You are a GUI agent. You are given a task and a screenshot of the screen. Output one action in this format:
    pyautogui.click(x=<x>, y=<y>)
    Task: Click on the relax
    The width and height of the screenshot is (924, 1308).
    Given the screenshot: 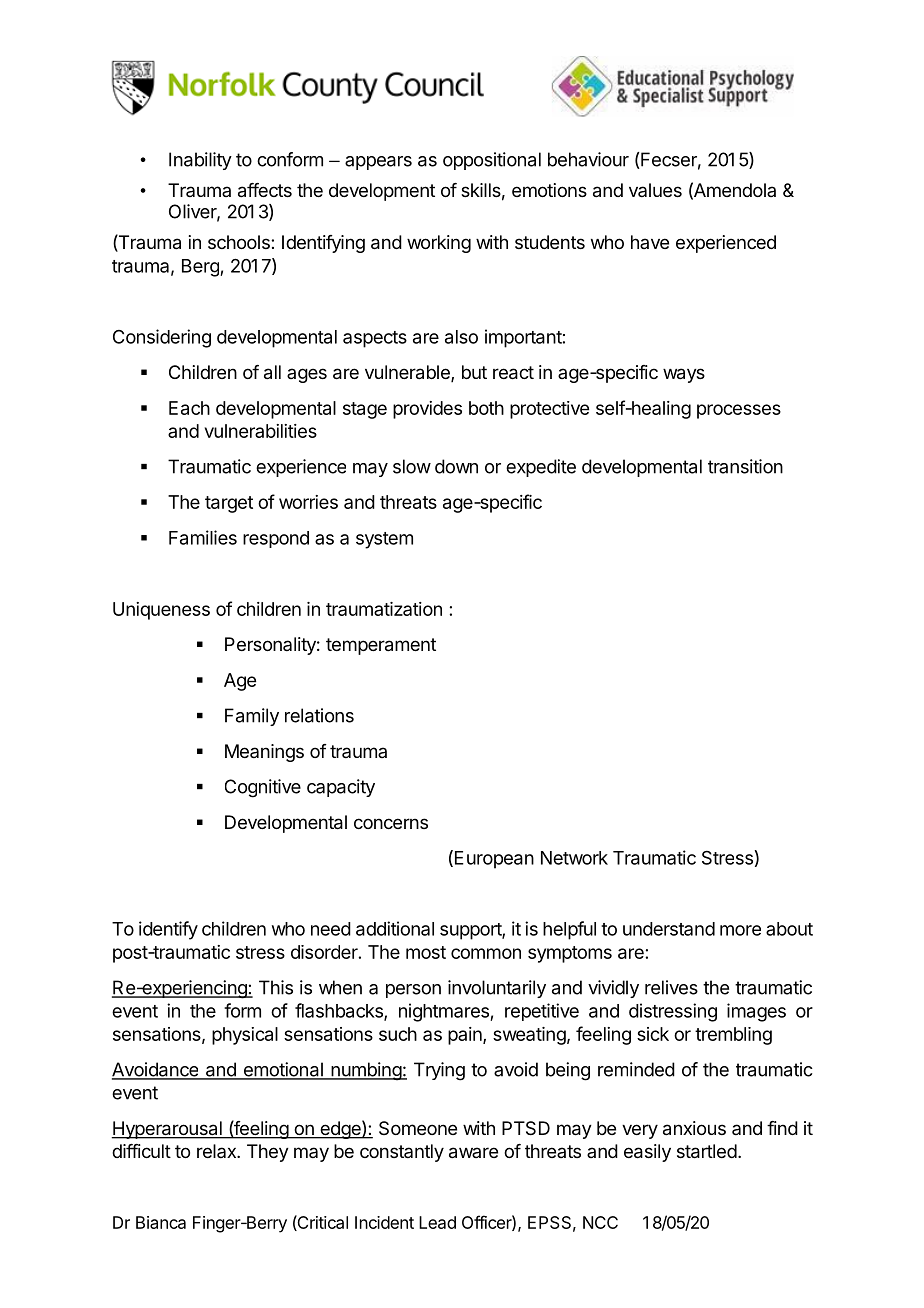 What is the action you would take?
    pyautogui.click(x=217, y=1151)
